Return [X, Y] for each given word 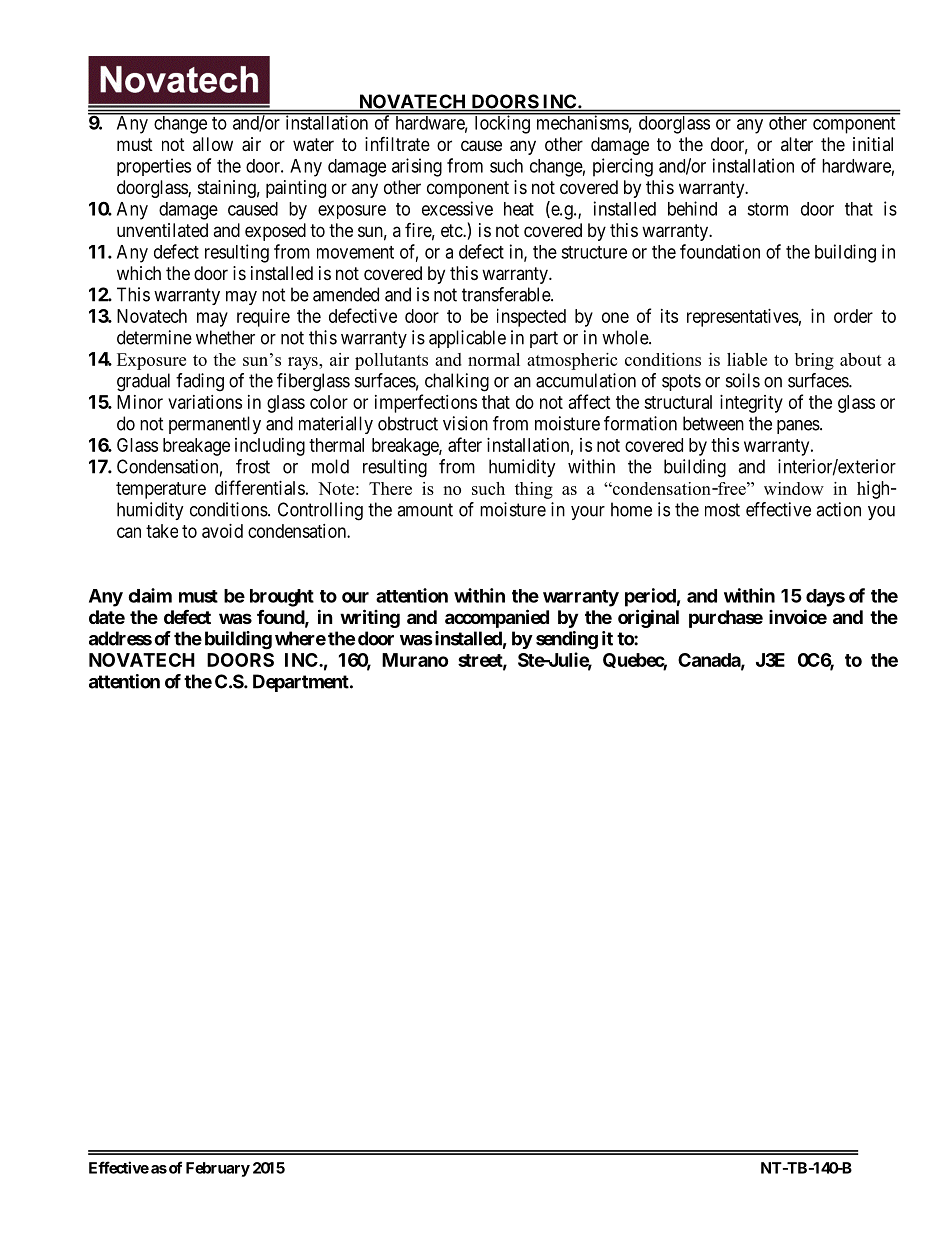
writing [370, 618]
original [648, 618]
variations [205, 402]
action [838, 509]
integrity [751, 404]
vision [465, 423]
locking [502, 124]
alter [797, 144]
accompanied [497, 618]
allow [213, 144]
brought [282, 598]
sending [567, 640]
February [218, 1169]
